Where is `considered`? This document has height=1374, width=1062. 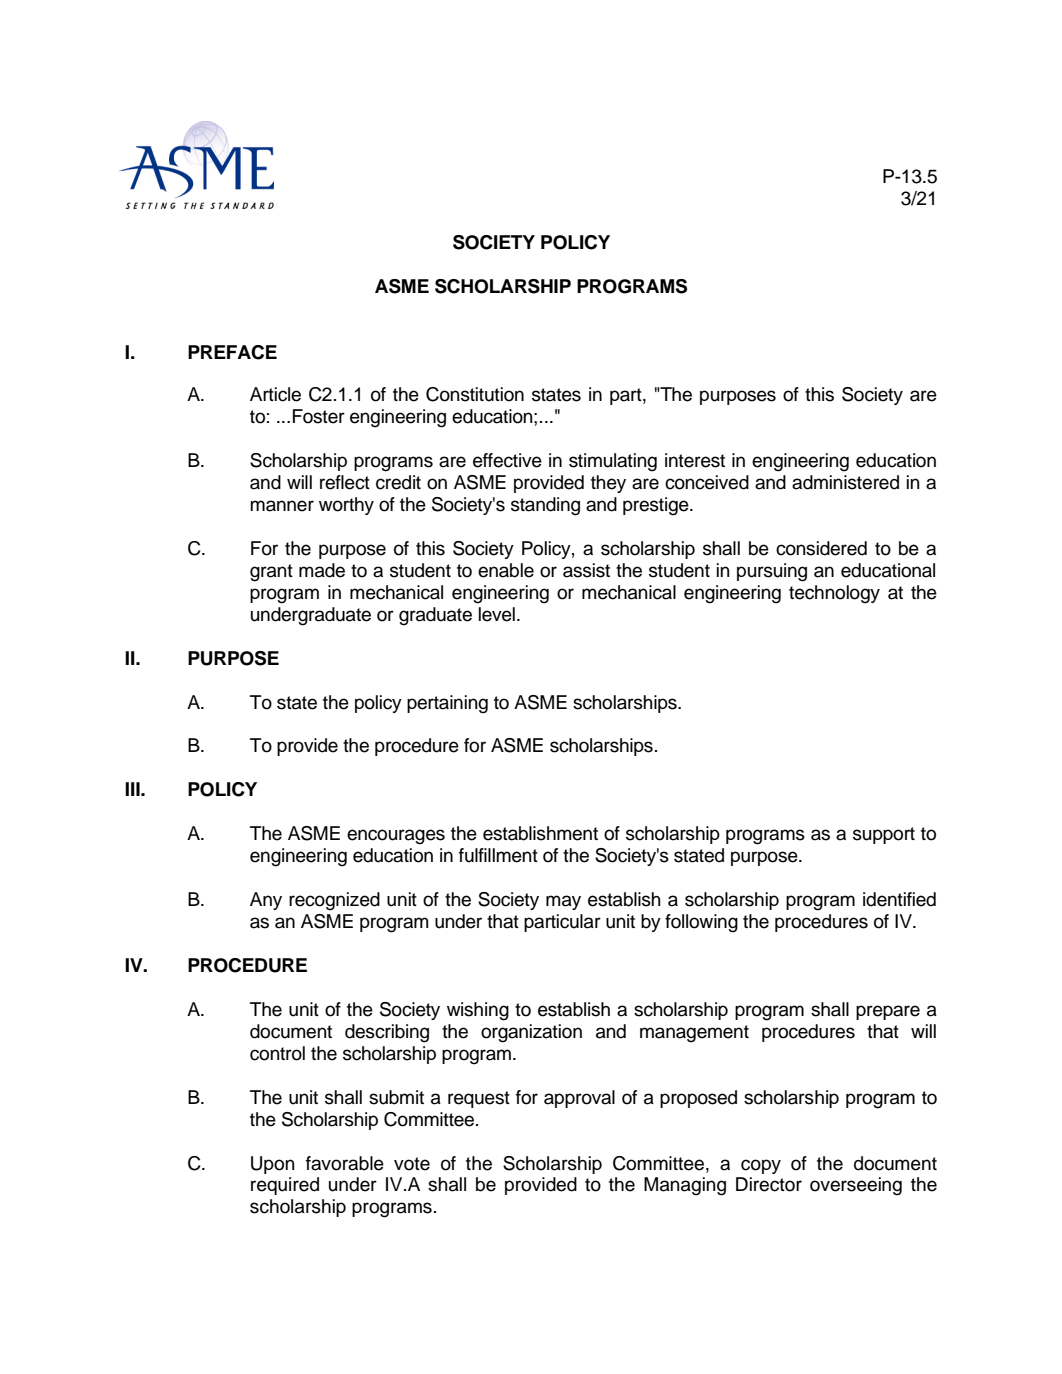
considered is located at coordinates (821, 548).
